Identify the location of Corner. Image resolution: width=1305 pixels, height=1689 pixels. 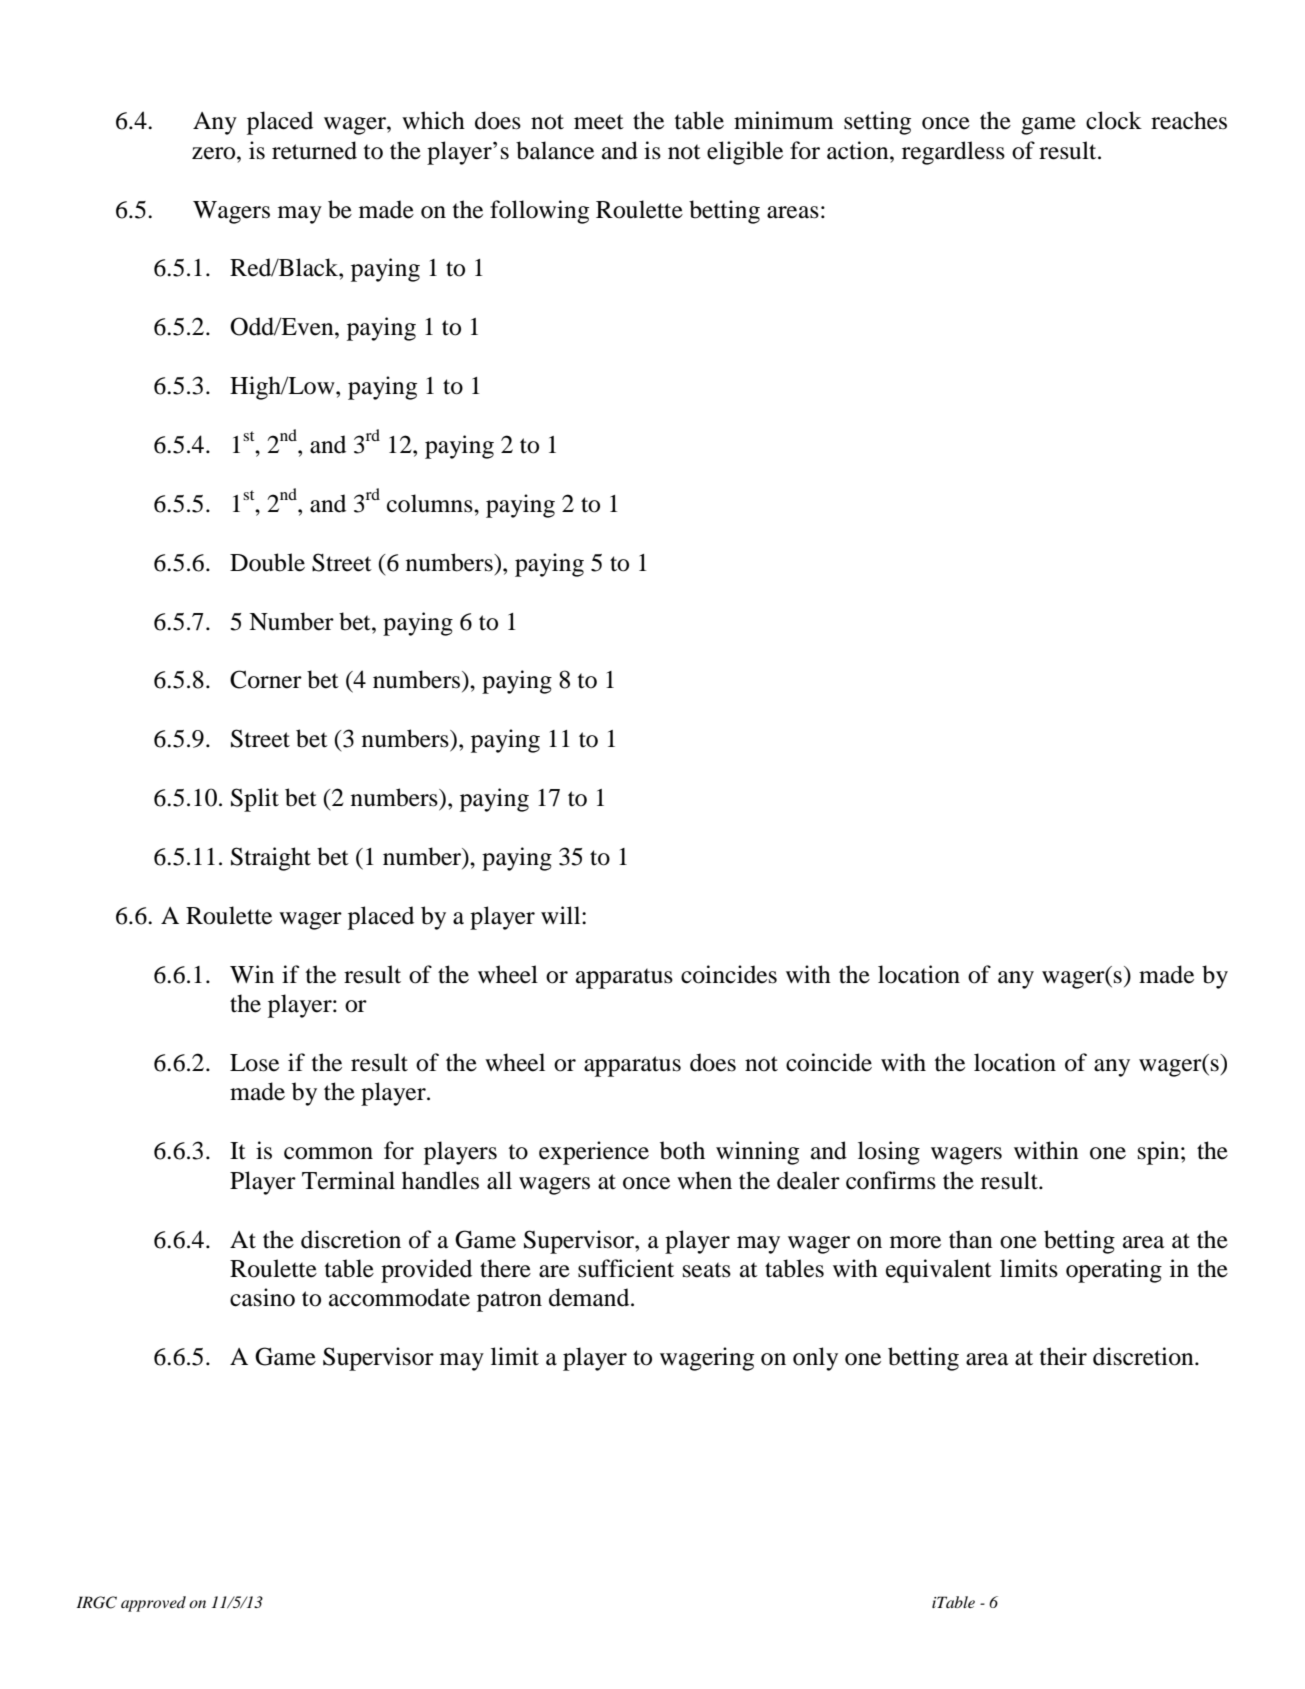
(266, 679).
